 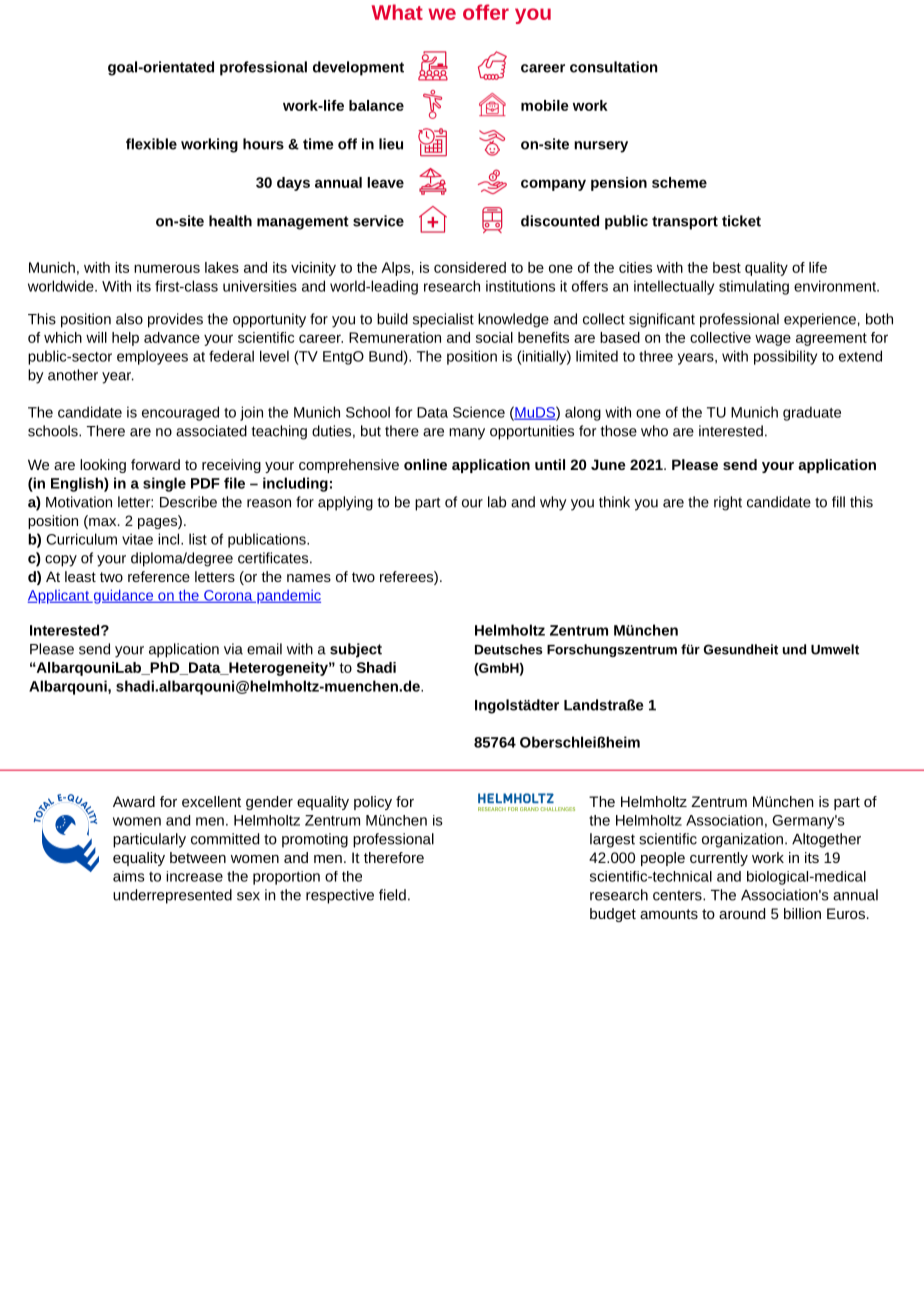 What do you see at coordinates (151, 144) in the document?
I see `flexible` at bounding box center [151, 144].
